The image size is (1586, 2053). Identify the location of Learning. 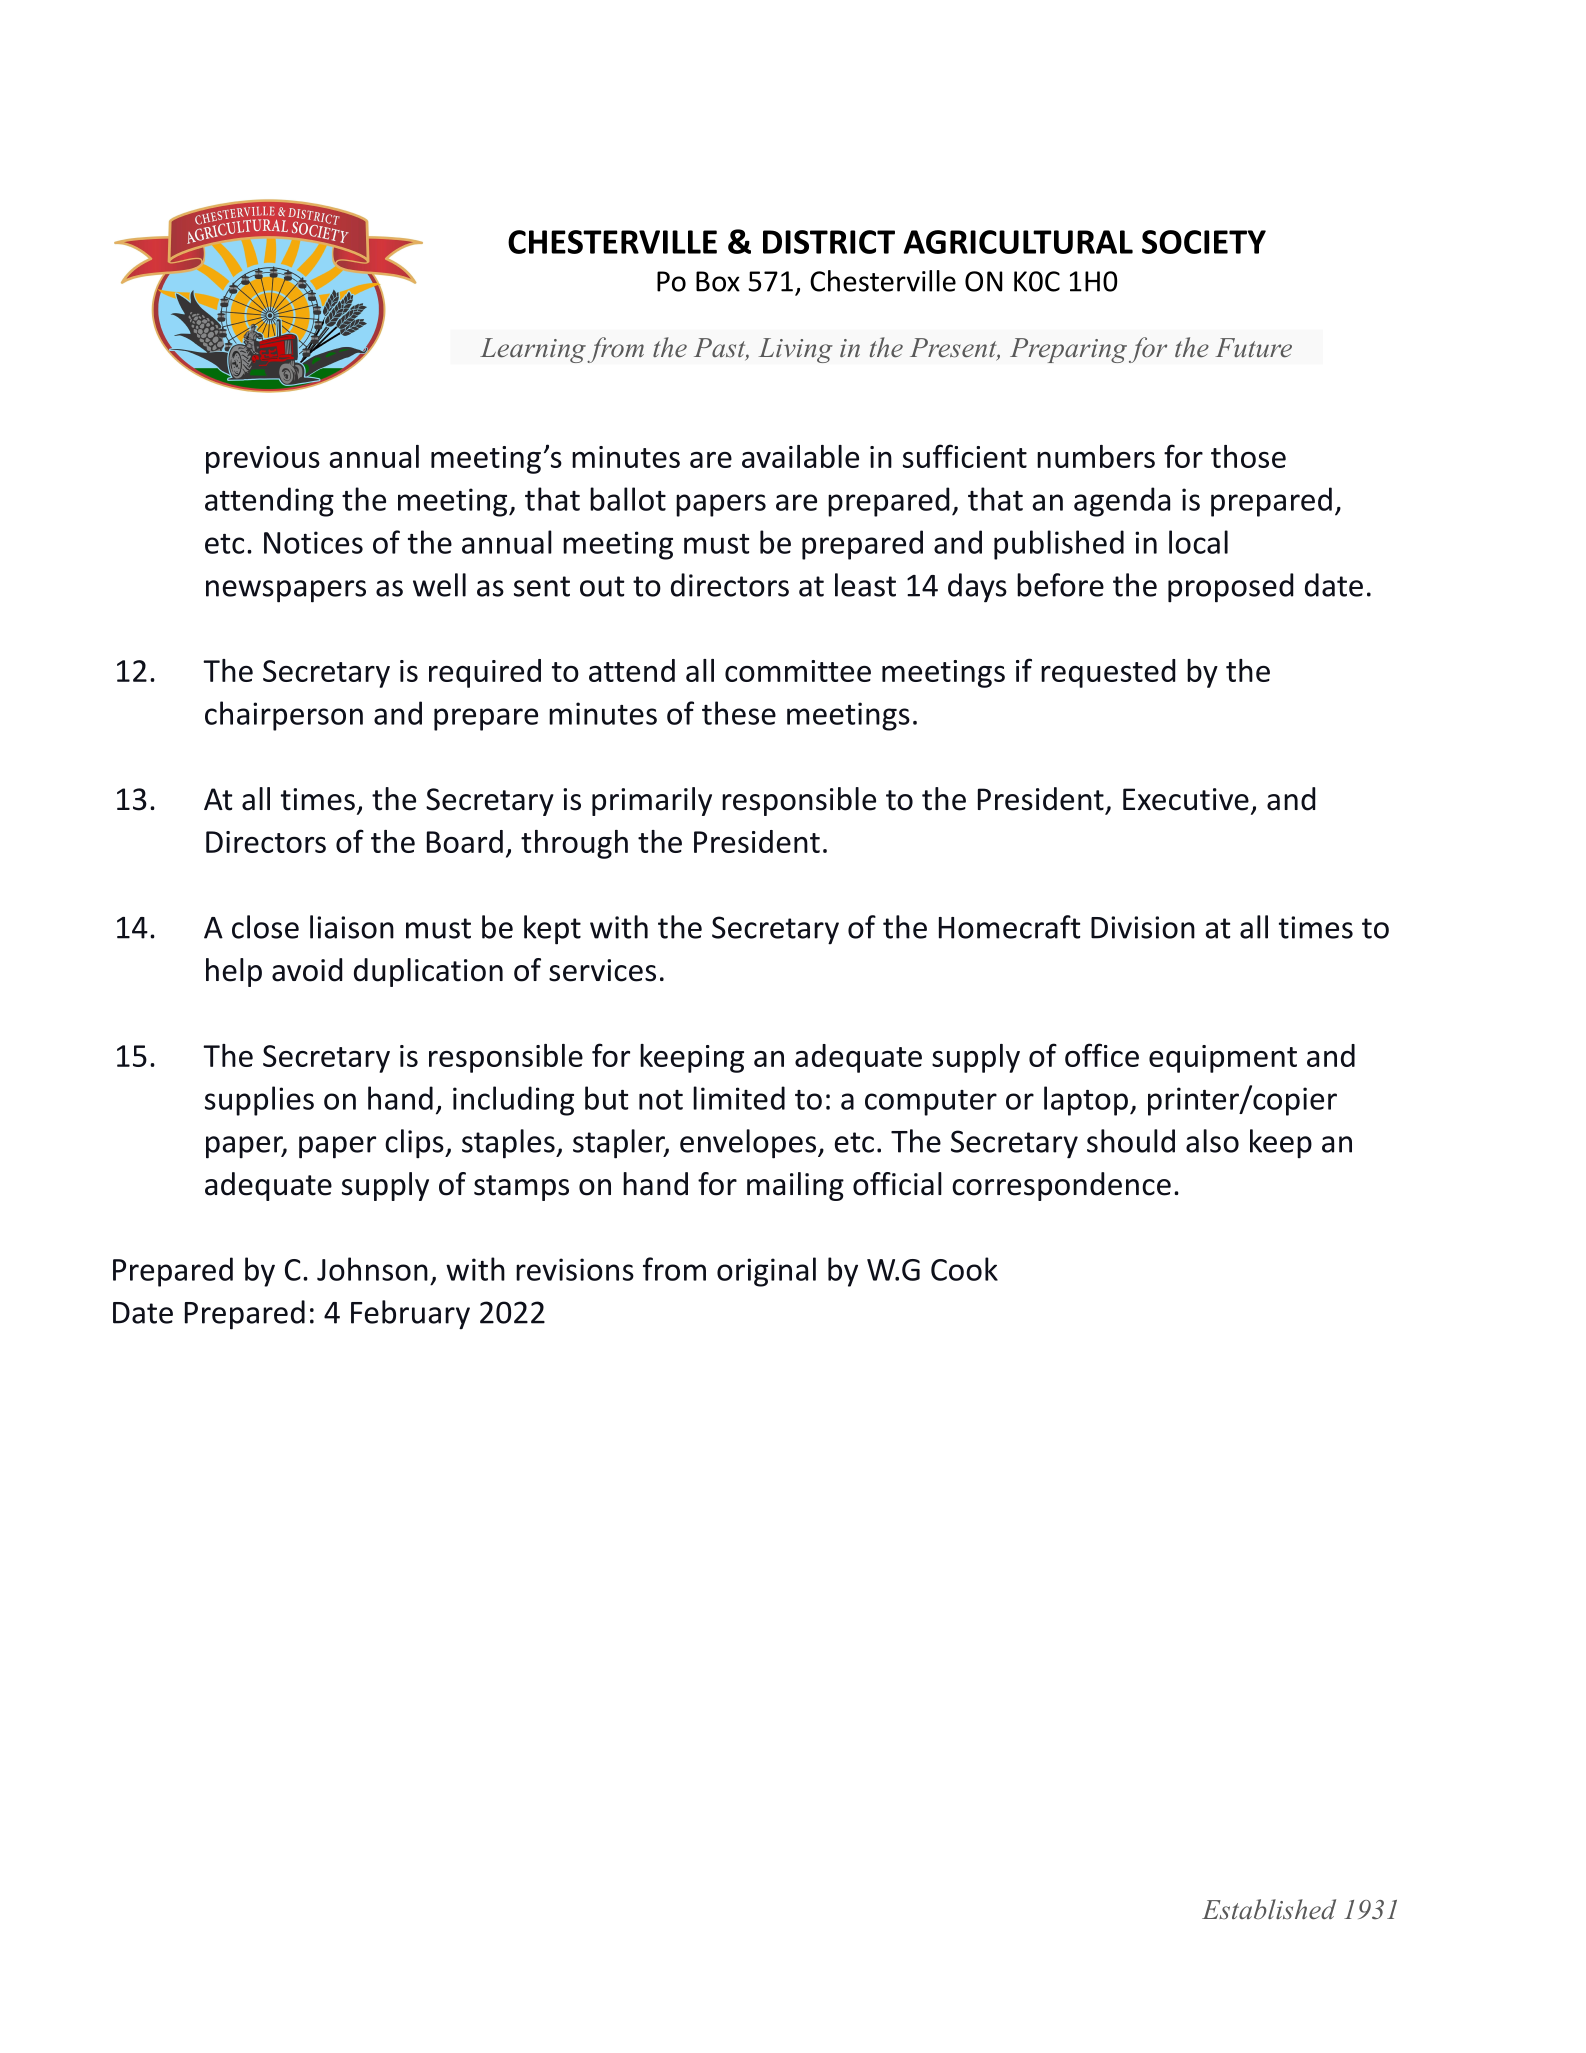
(533, 350).
